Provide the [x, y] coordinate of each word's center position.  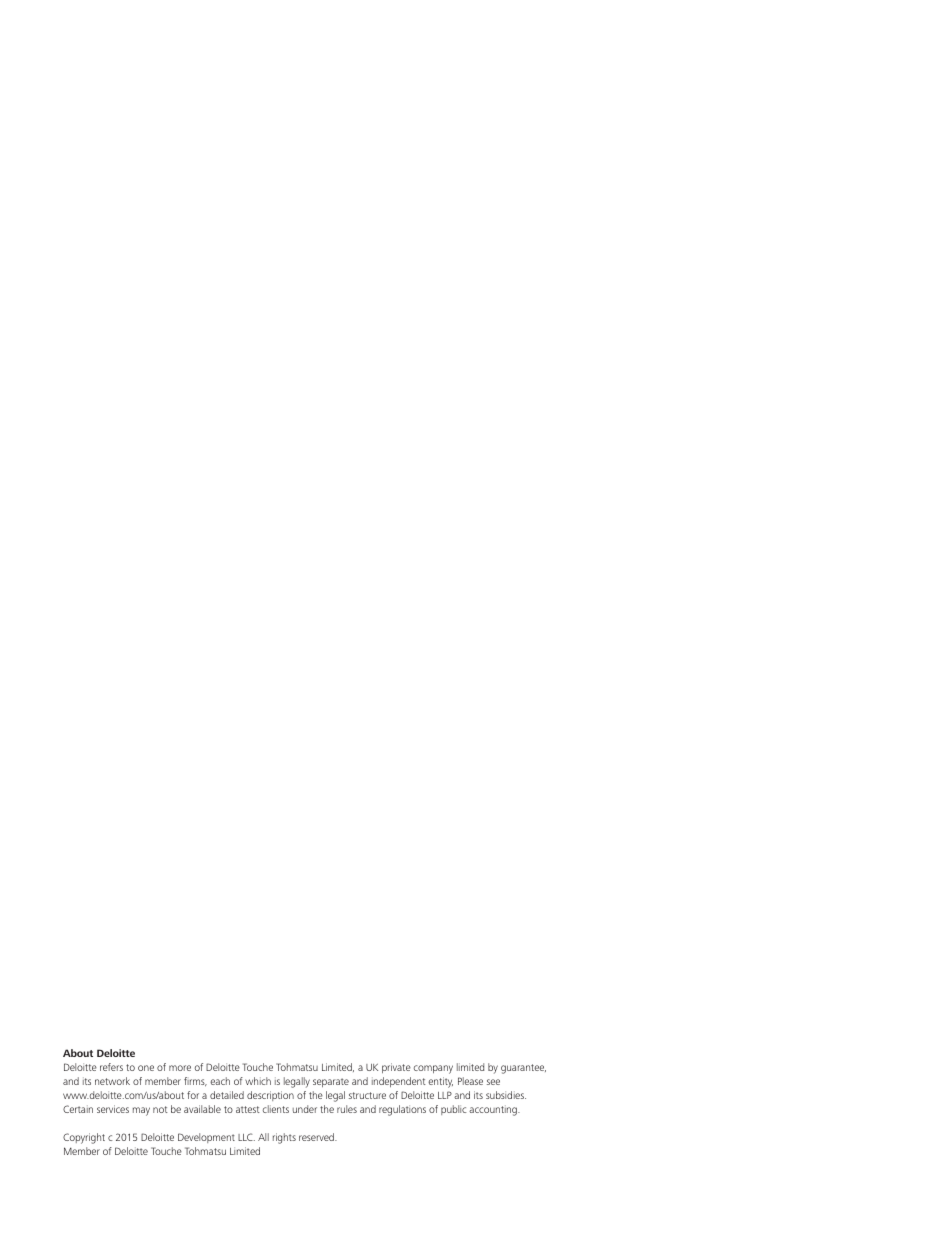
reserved [317, 1137]
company [433, 1069]
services [113, 1109]
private [396, 1068]
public [454, 1110]
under [305, 1109]
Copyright [84, 1138]
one [146, 1068]
